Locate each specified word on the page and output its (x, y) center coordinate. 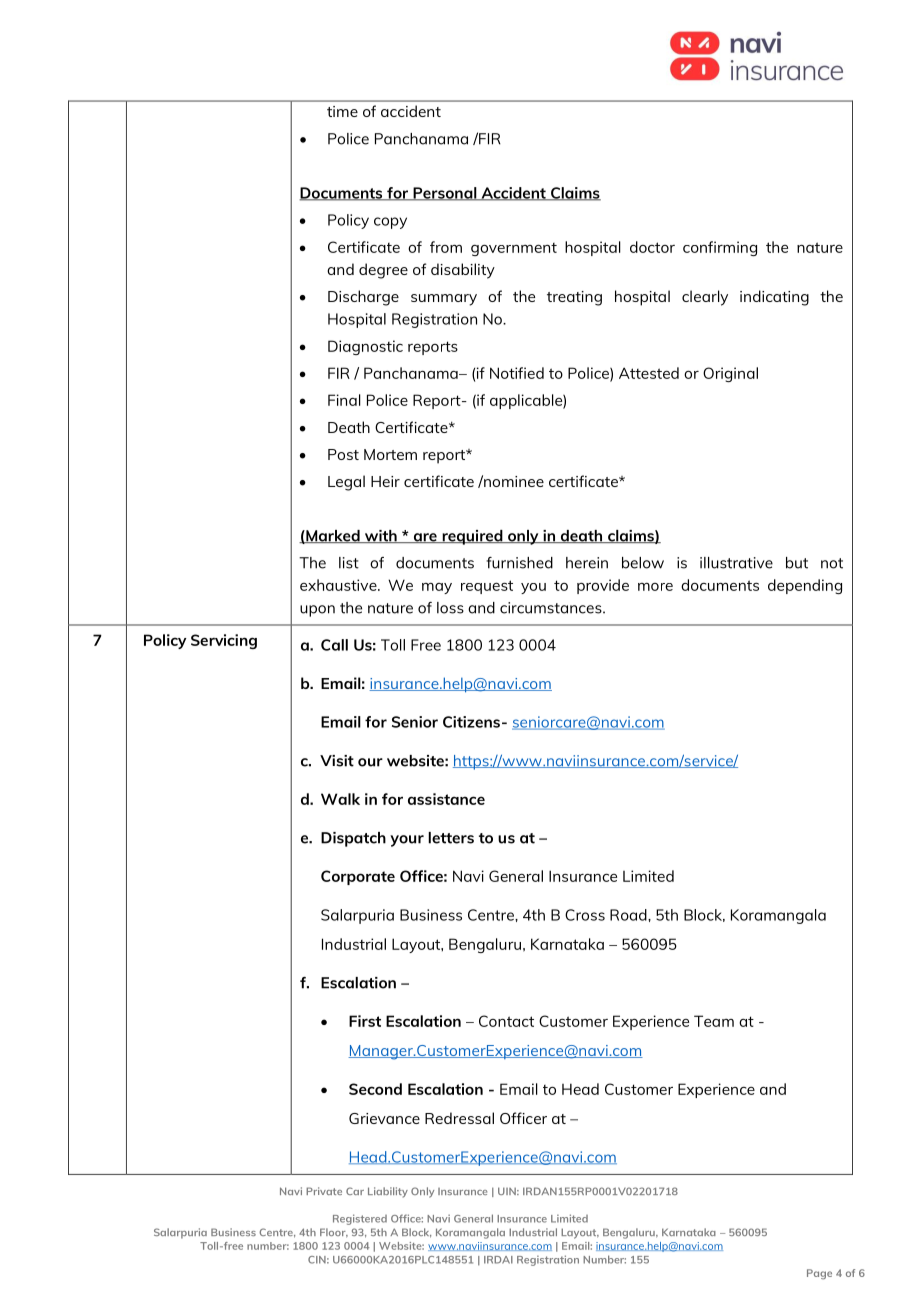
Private (324, 1191)
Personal (445, 194)
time (342, 111)
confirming (720, 248)
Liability (388, 1192)
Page (819, 1274)
